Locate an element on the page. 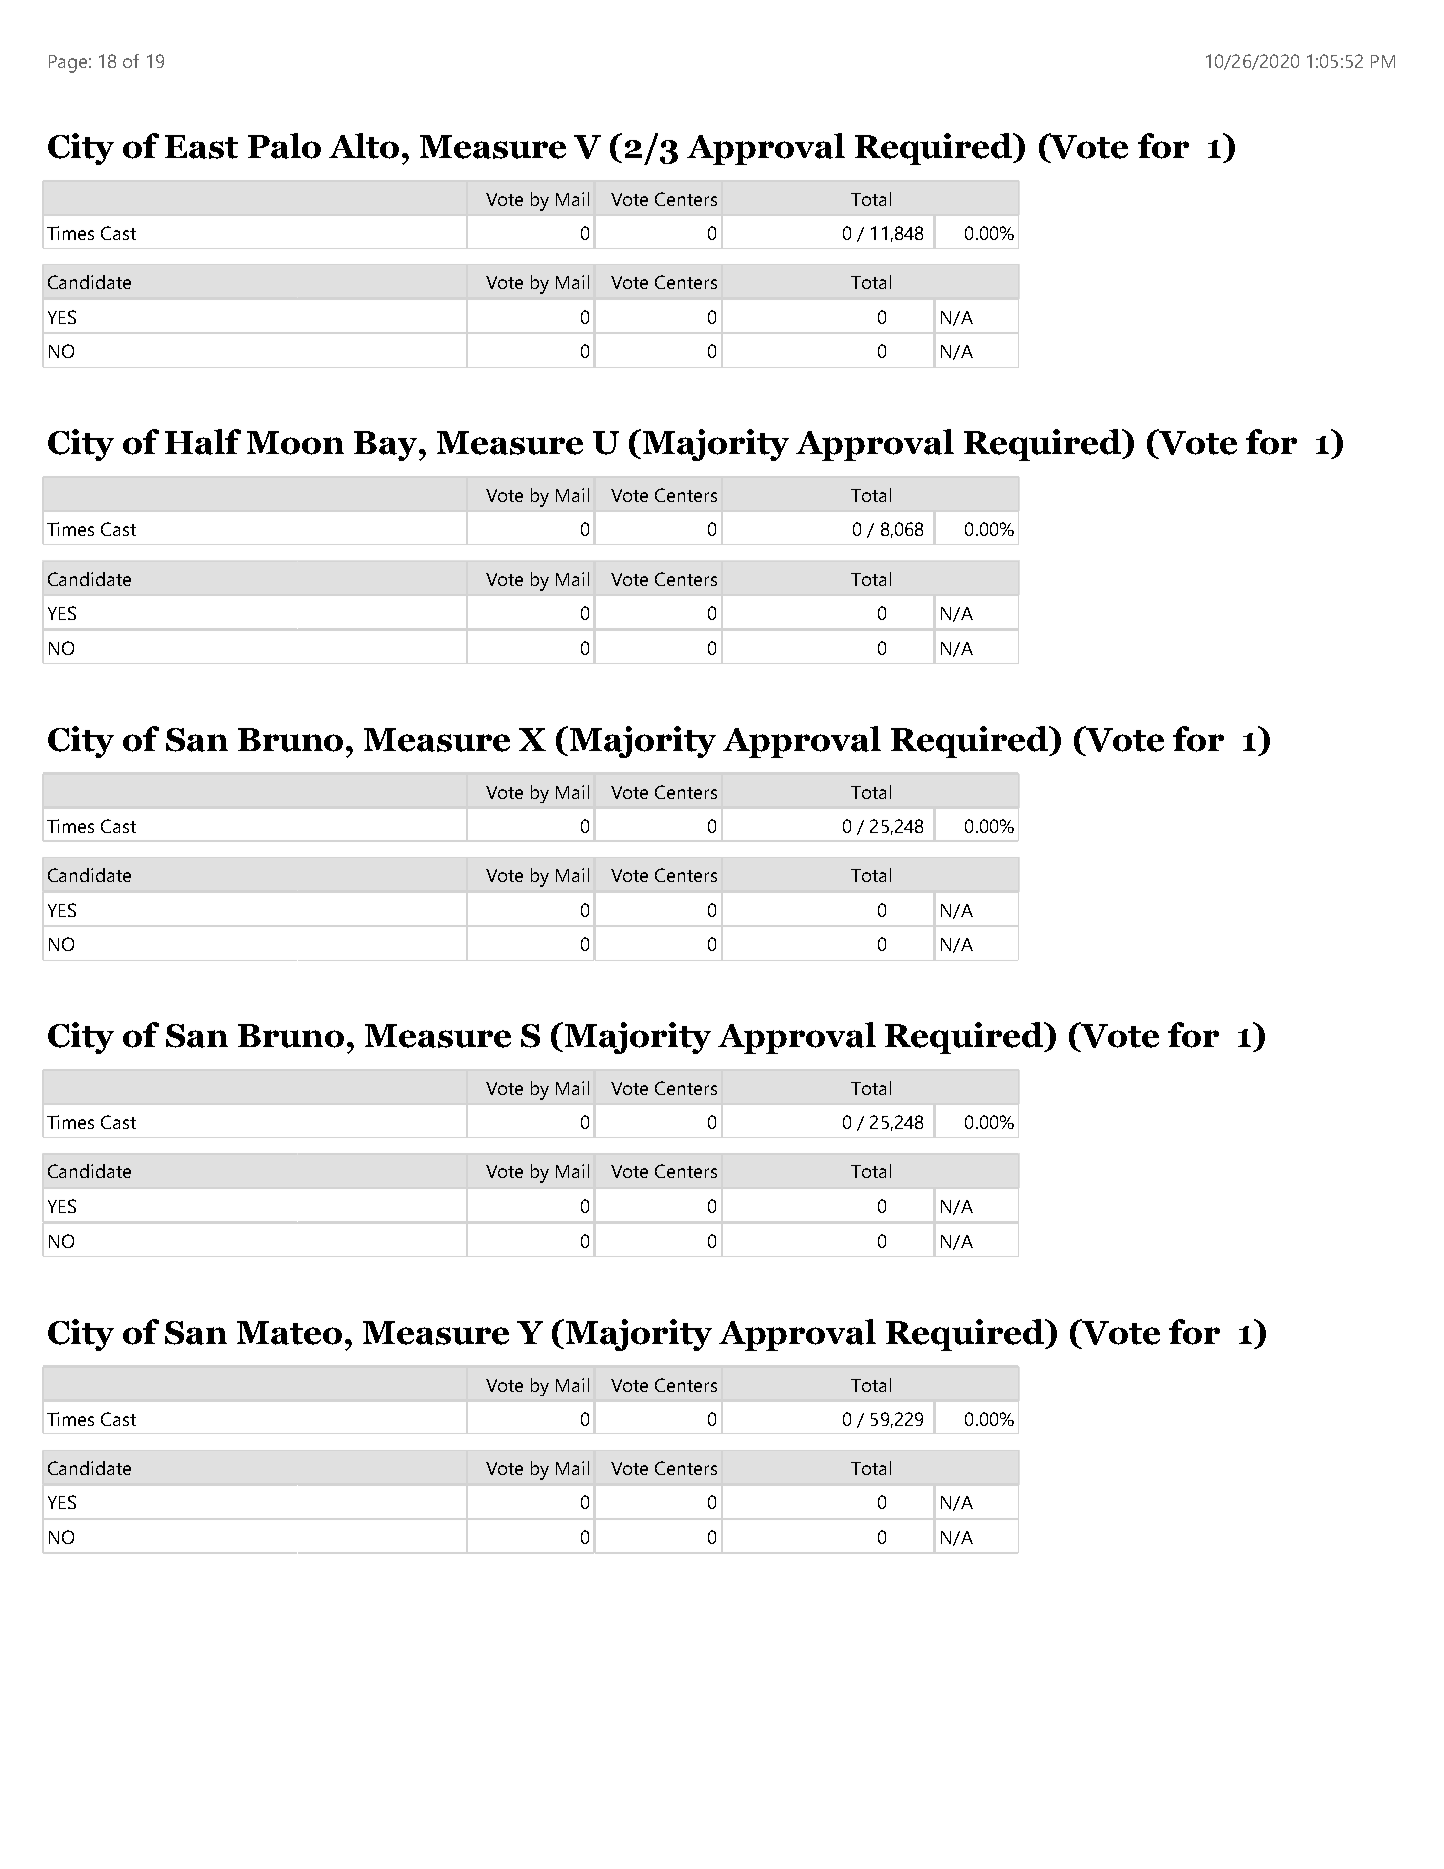 This document has height=1869, width=1444. Mateo is located at coordinates (289, 1333).
